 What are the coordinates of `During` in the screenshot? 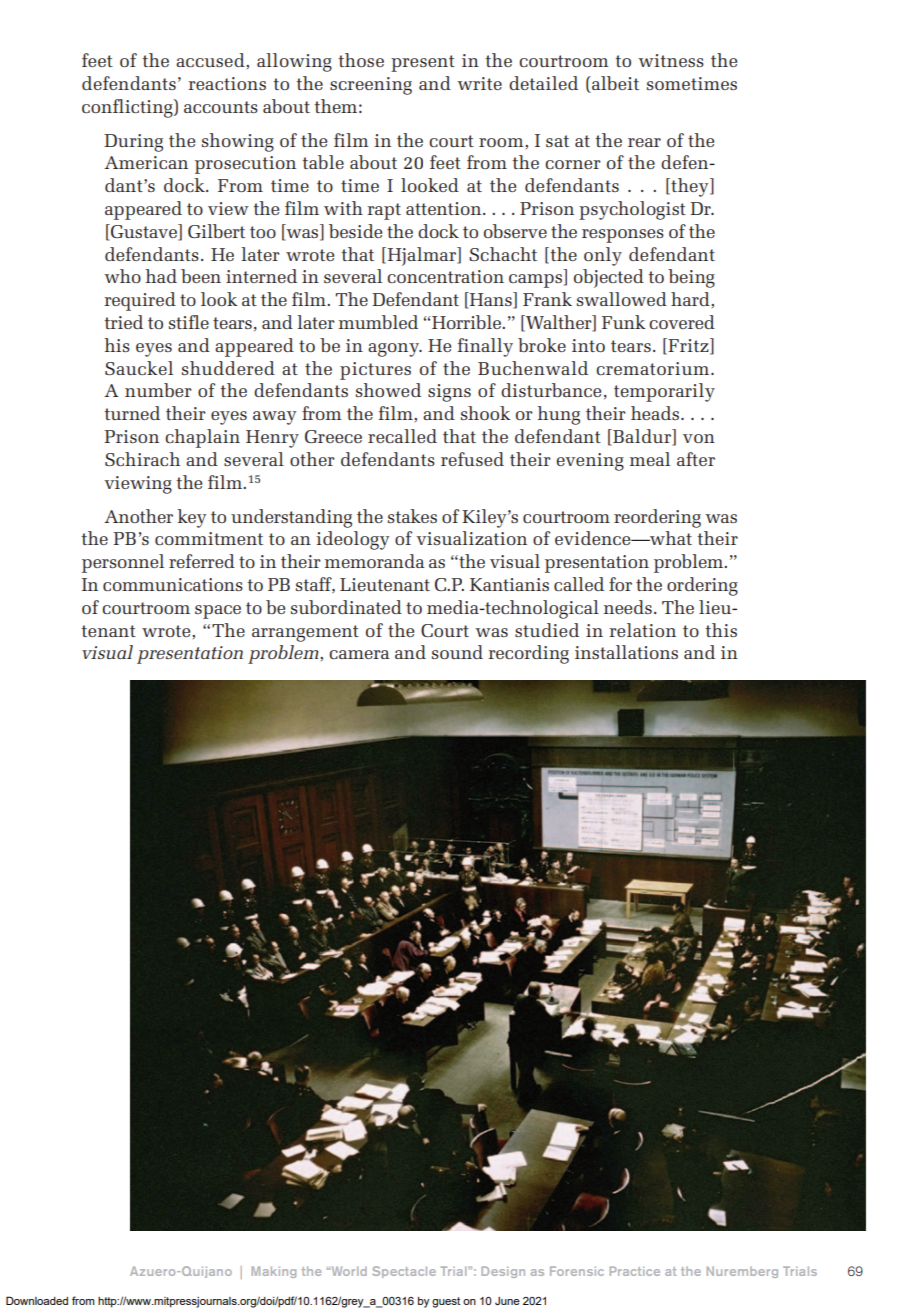 It's located at (133, 143).
